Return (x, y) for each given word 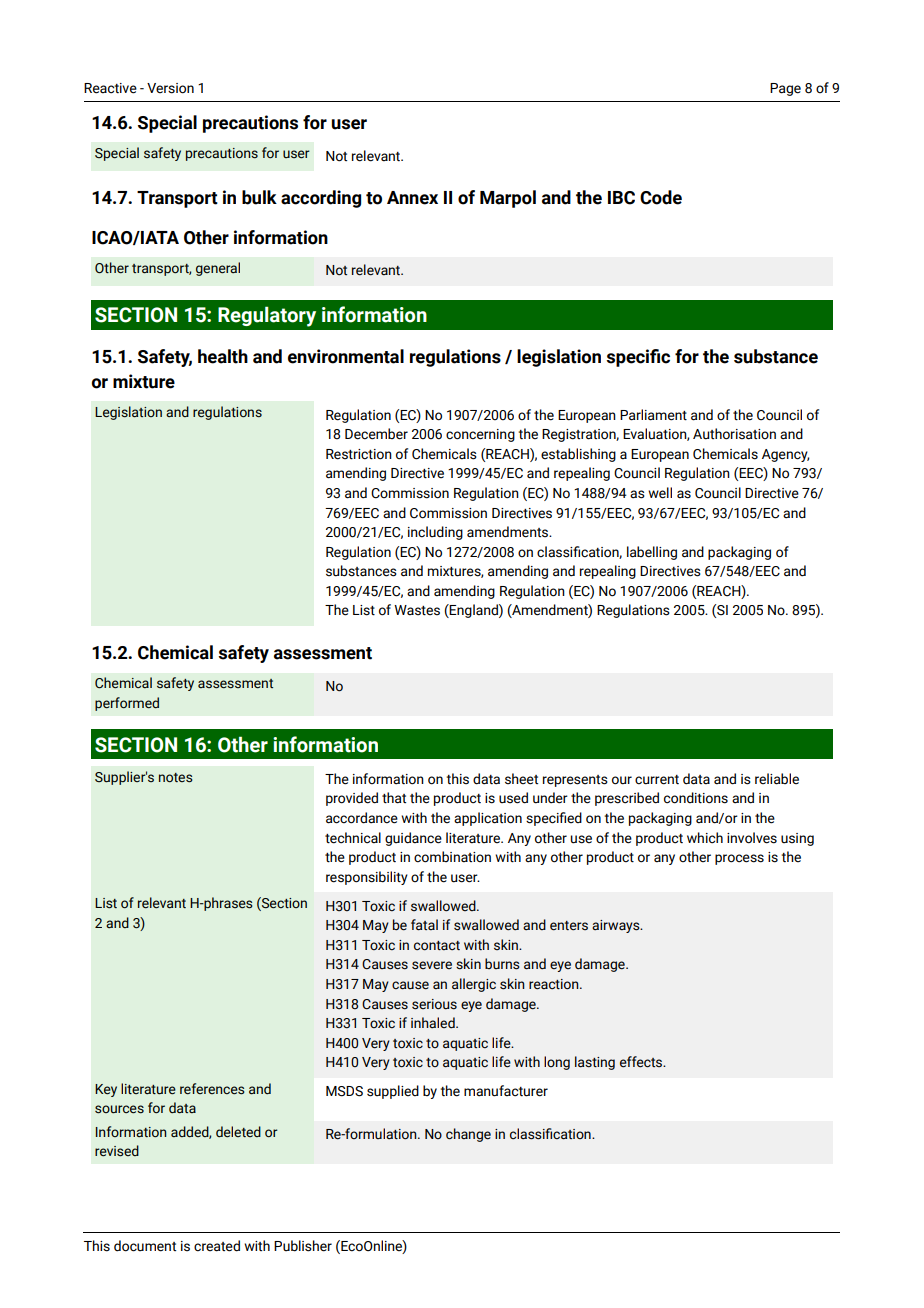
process (739, 859)
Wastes (417, 610)
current (657, 780)
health (223, 356)
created (217, 1246)
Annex (412, 198)
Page (785, 89)
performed (127, 704)
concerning (480, 435)
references (212, 1089)
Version (170, 88)
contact (437, 946)
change (468, 1135)
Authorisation (734, 434)
